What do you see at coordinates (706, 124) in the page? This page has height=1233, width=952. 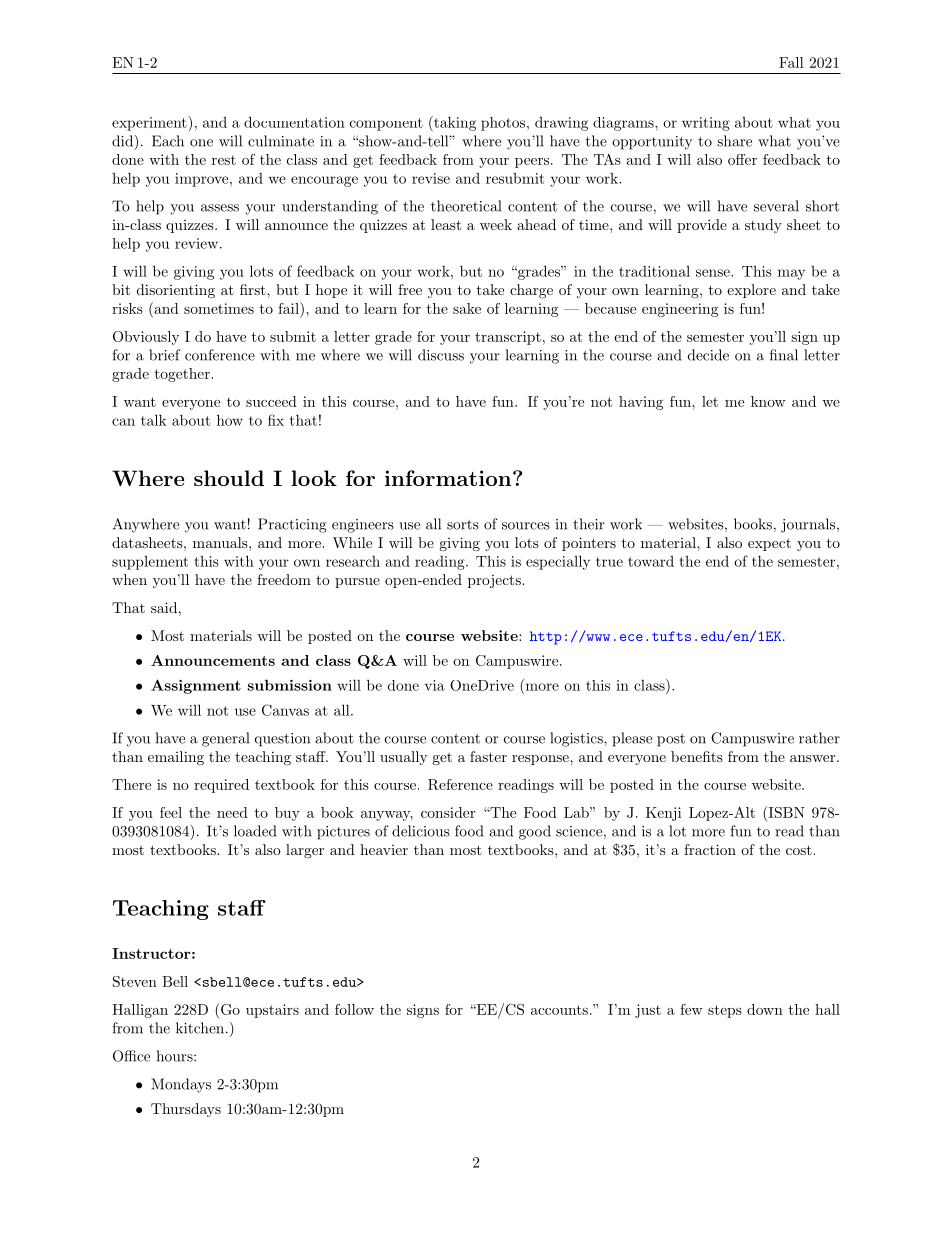 I see `writing` at bounding box center [706, 124].
